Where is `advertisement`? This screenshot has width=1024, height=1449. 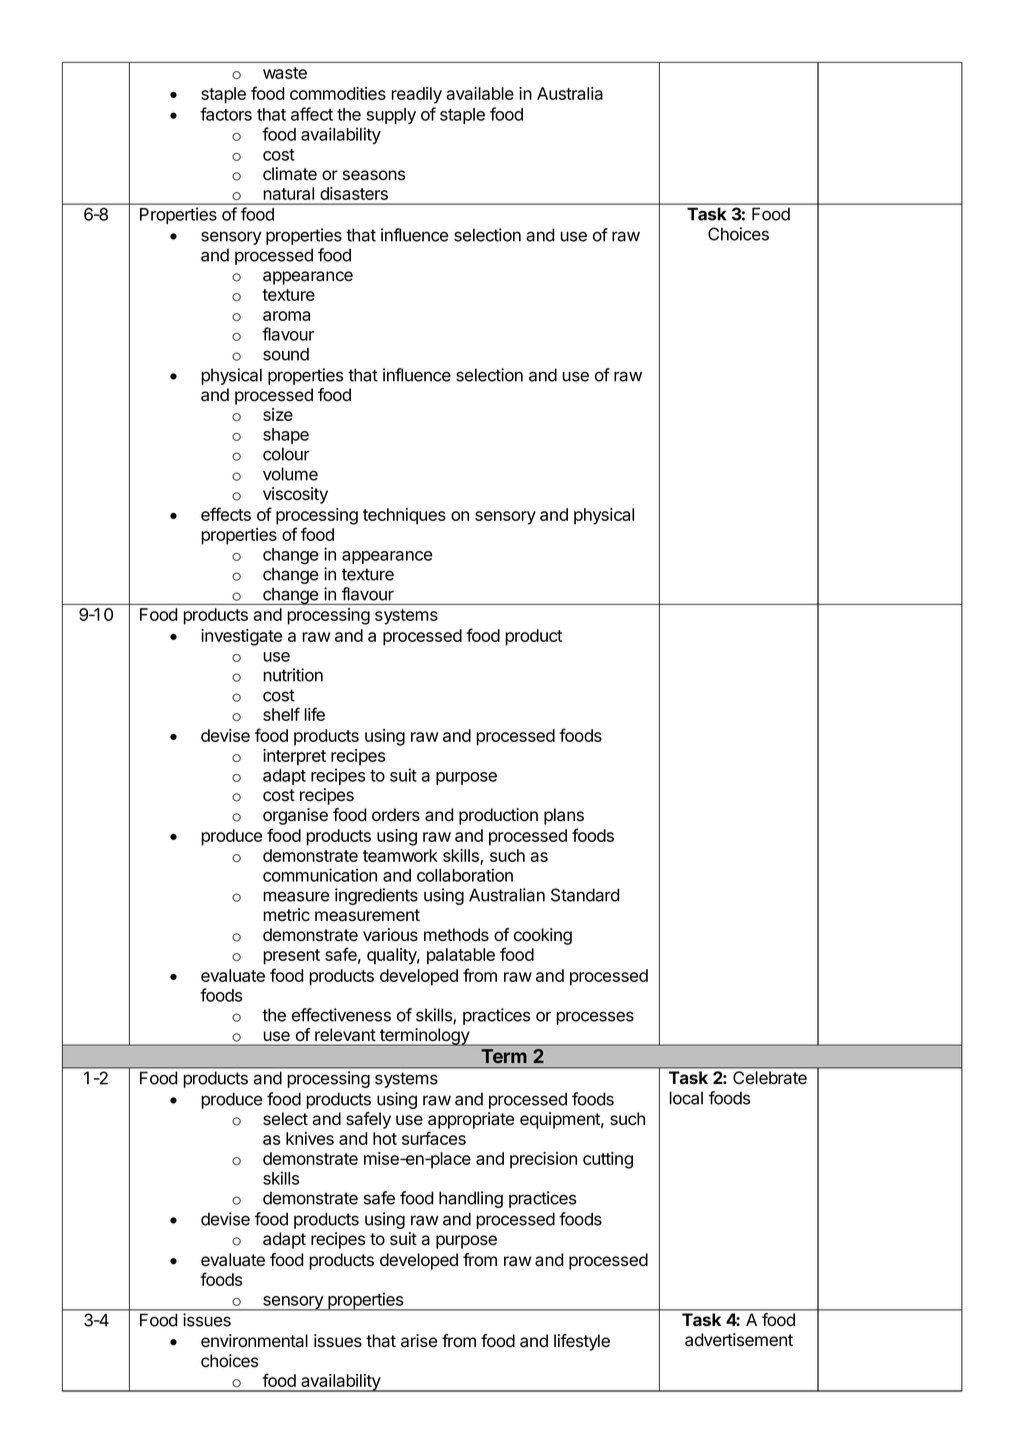
advertisement is located at coordinates (739, 1340).
